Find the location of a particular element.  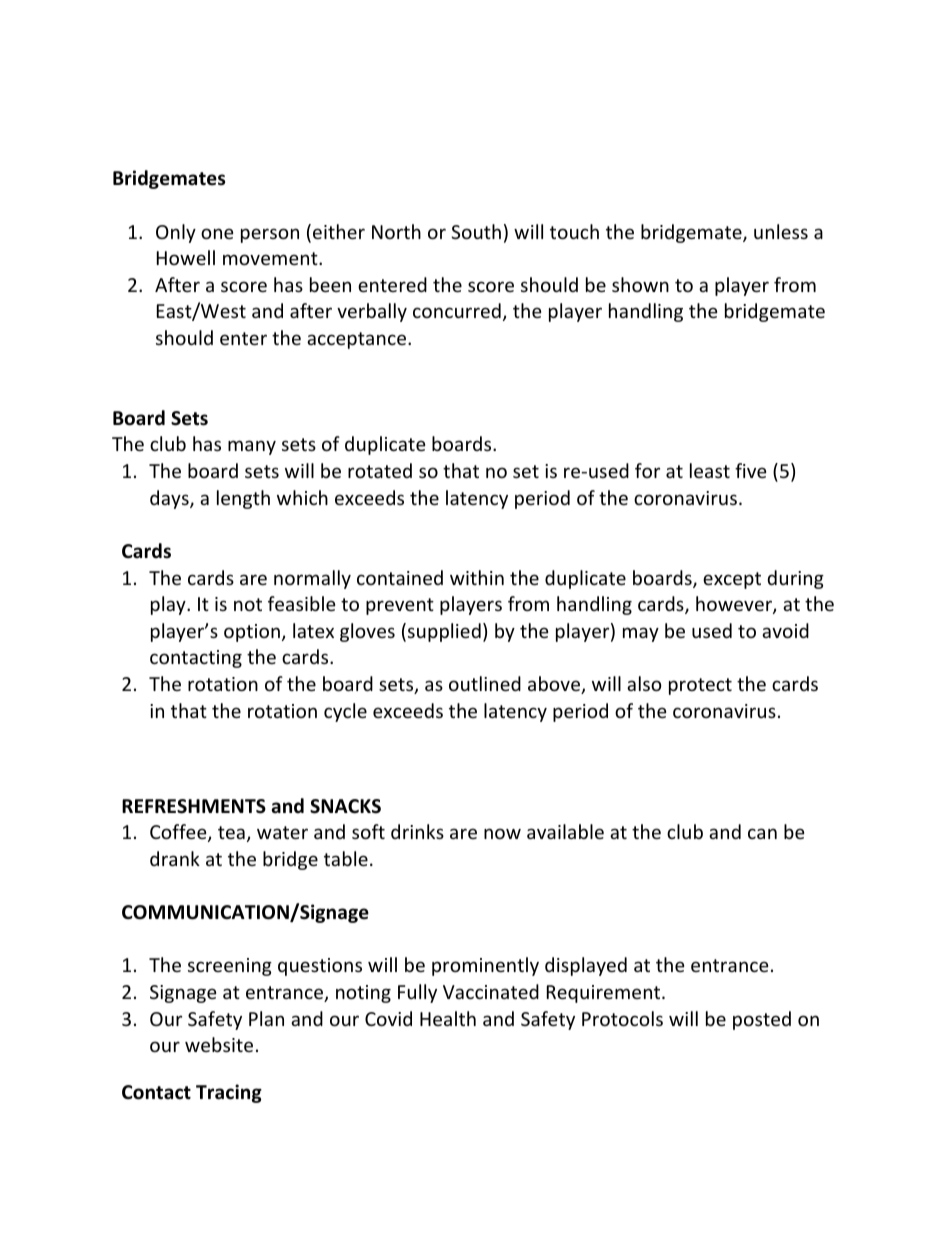

Tracing is located at coordinates (229, 1093).
